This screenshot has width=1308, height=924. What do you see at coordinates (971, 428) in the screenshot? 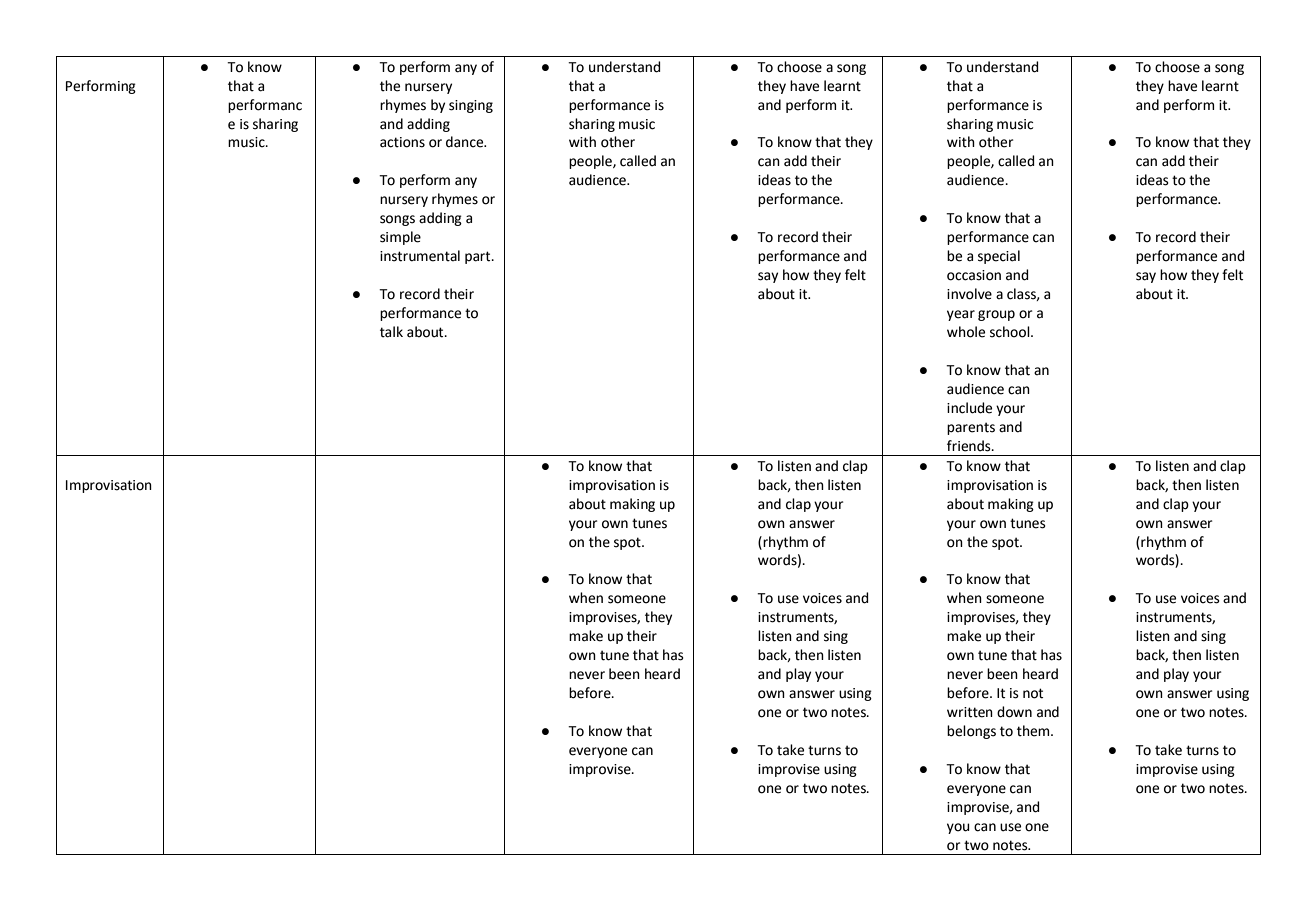
I see `parents` at bounding box center [971, 428].
